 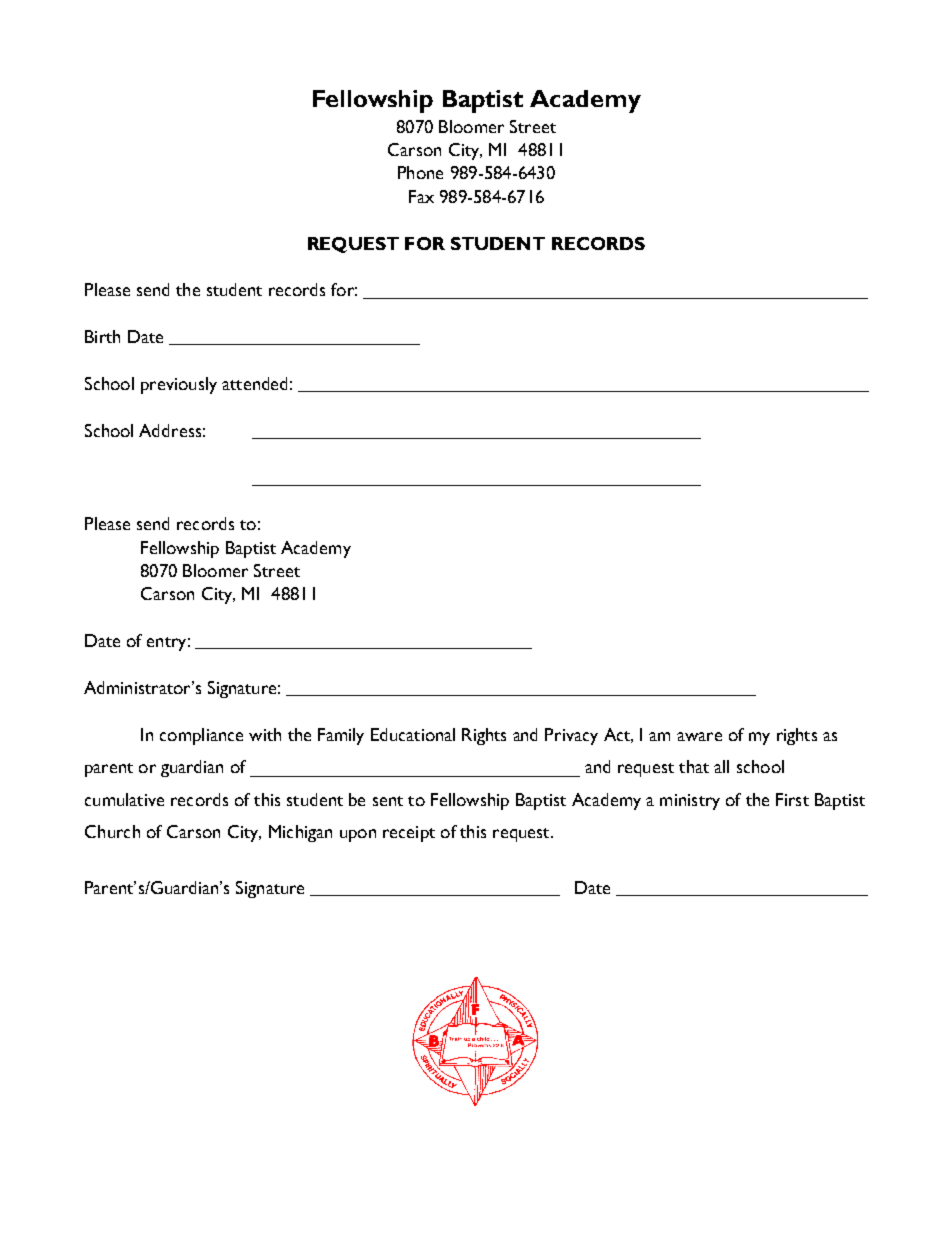 What do you see at coordinates (690, 802) in the screenshot?
I see `ministry` at bounding box center [690, 802].
